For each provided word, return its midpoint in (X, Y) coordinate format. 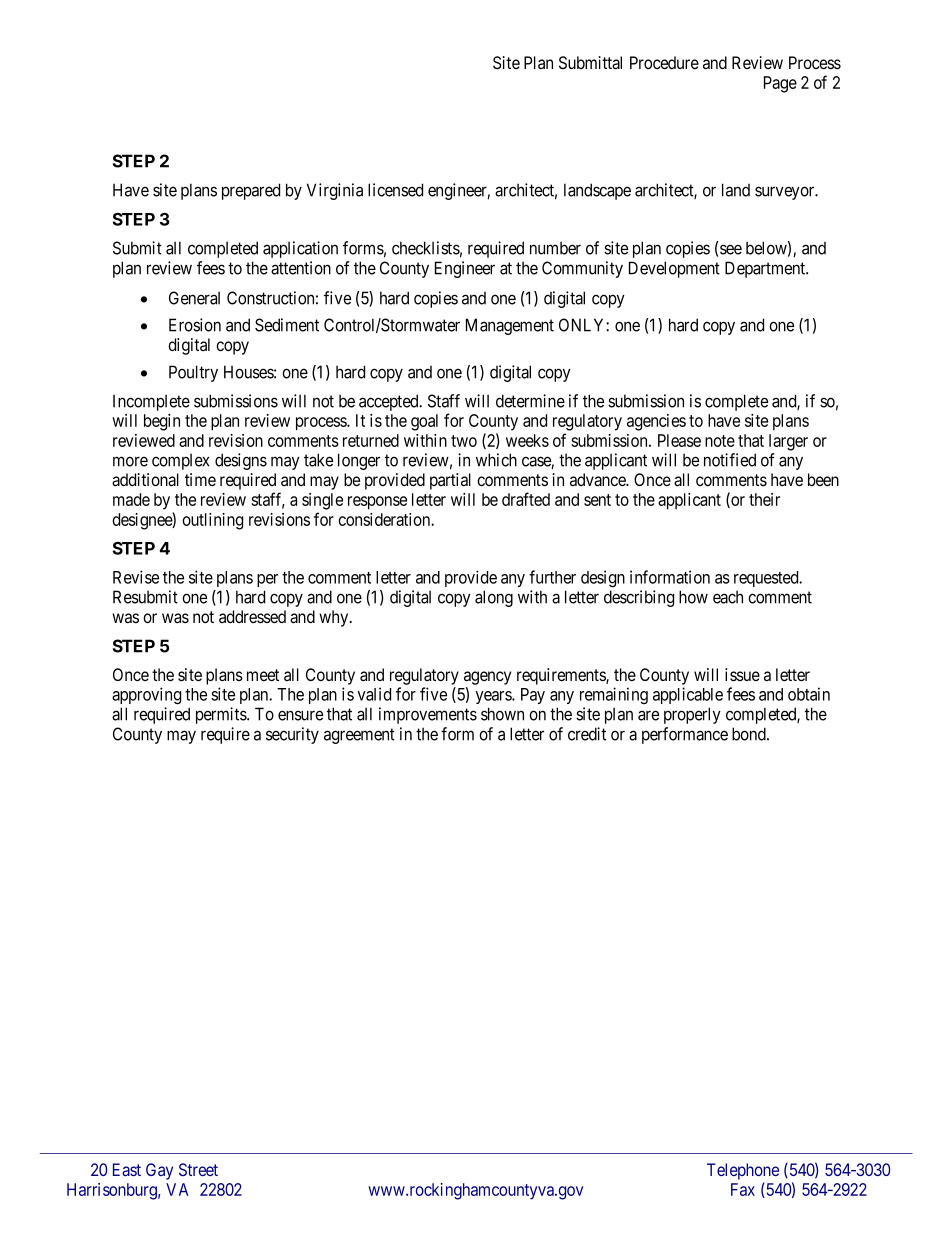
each (728, 597)
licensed (395, 190)
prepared (251, 191)
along (494, 598)
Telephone (743, 1171)
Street (198, 1169)
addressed (252, 616)
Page (780, 84)
